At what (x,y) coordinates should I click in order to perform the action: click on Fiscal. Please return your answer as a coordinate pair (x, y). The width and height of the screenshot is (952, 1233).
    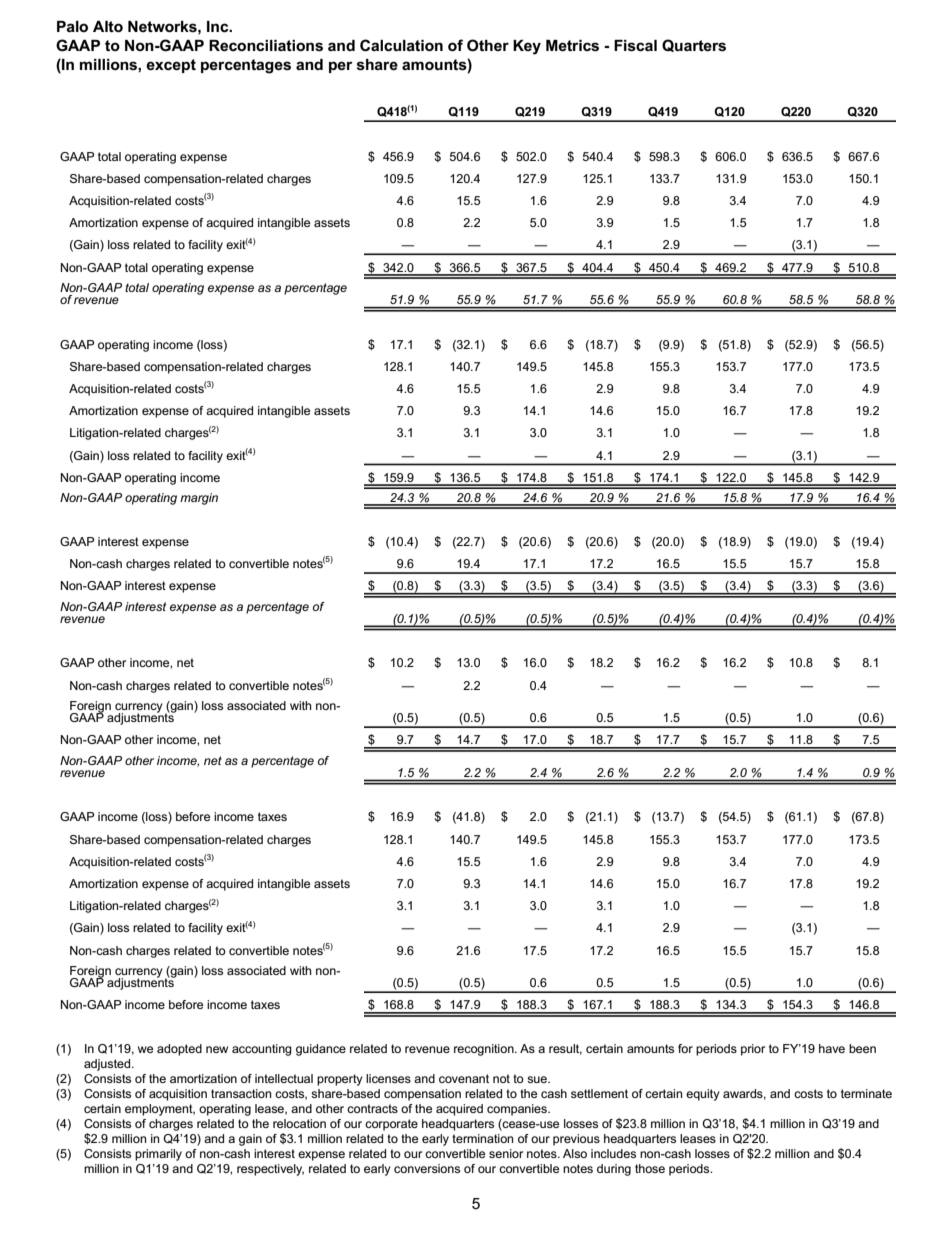
    Looking at the image, I should click on (635, 46).
